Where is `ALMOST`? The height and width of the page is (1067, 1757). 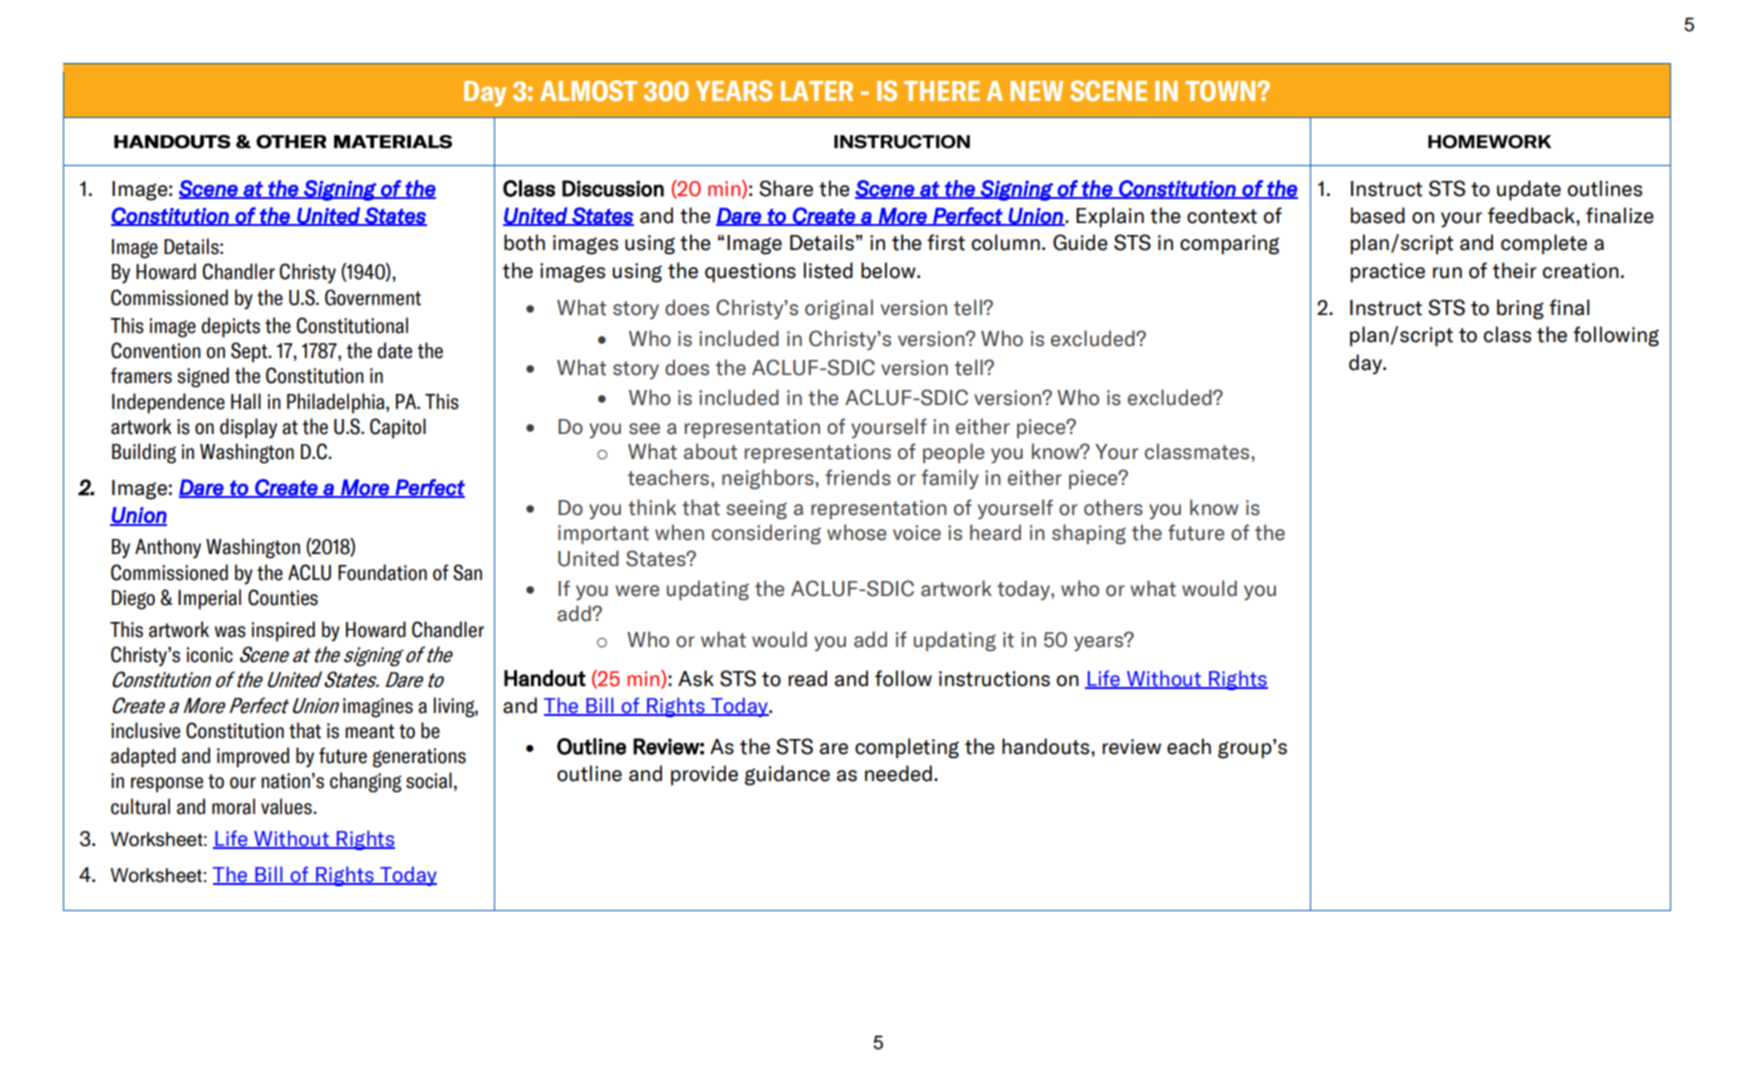 ALMOST is located at coordinates (589, 90).
